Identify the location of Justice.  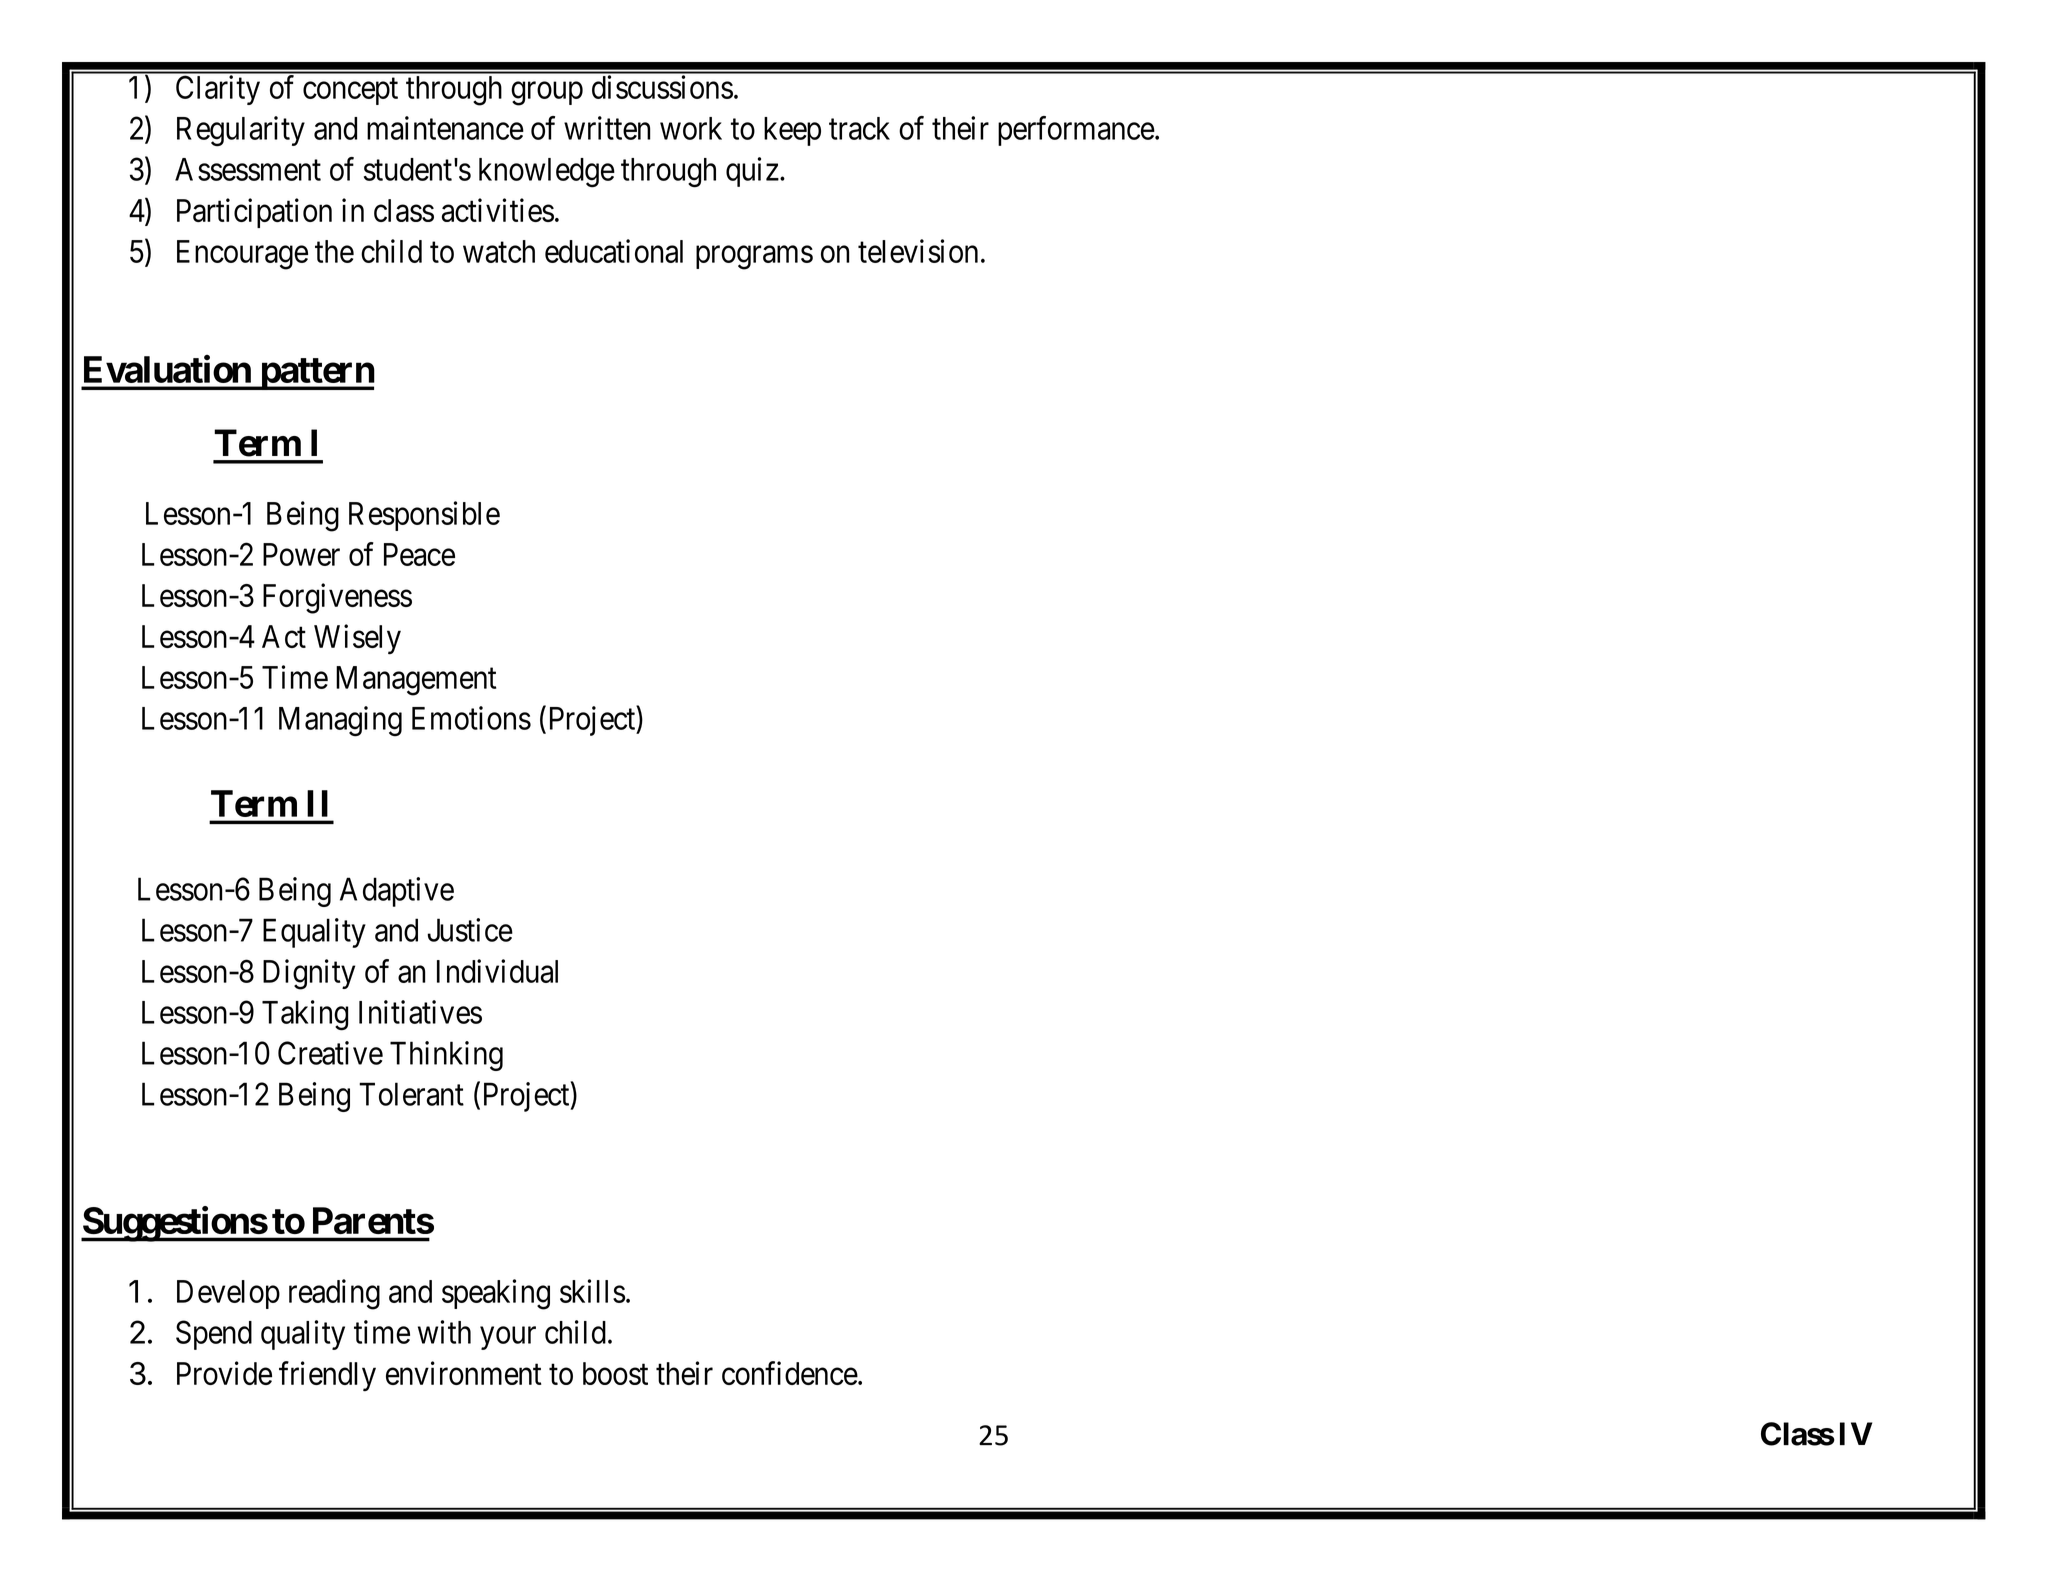
(470, 930).
